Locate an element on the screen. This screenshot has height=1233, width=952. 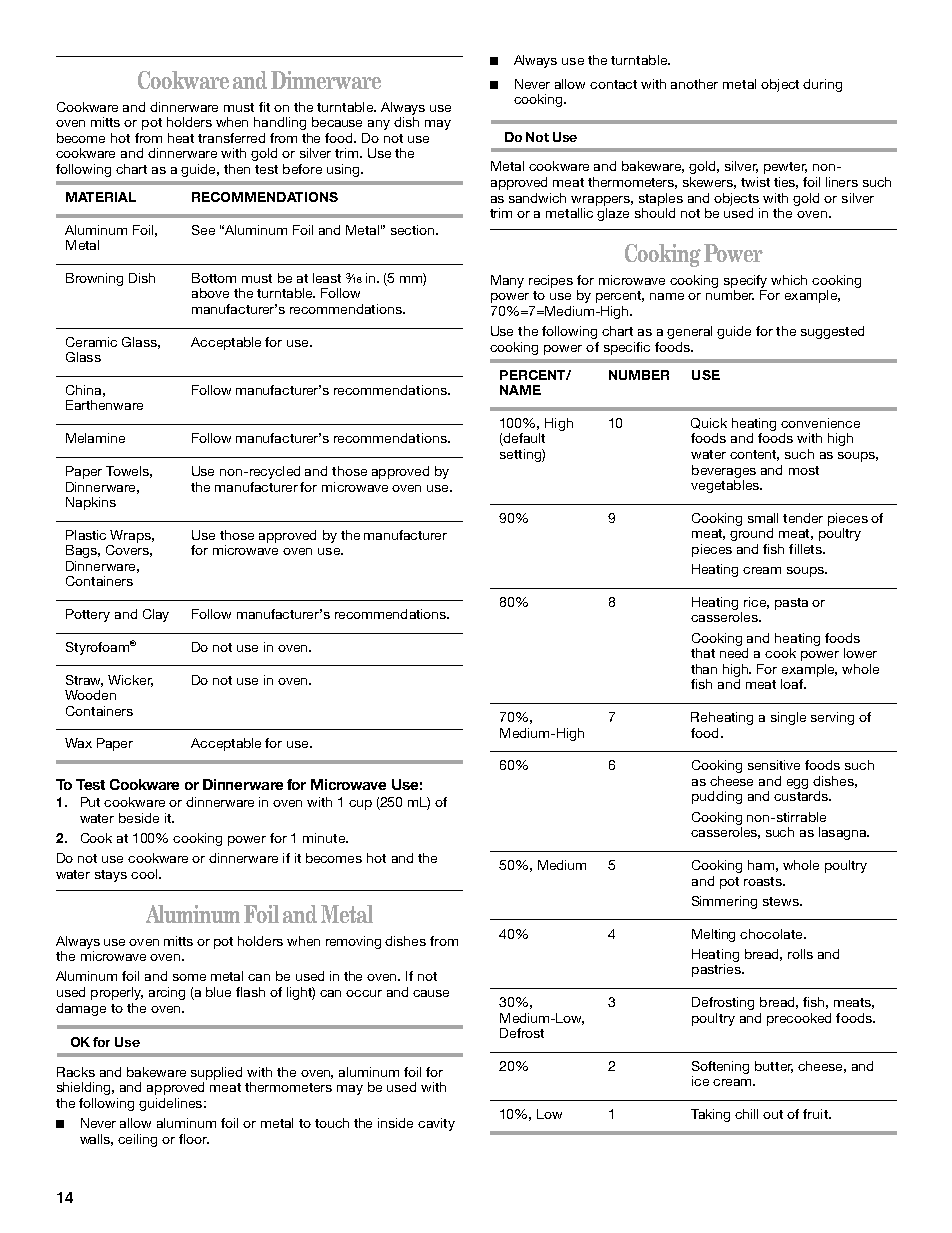
transferred is located at coordinates (231, 138).
